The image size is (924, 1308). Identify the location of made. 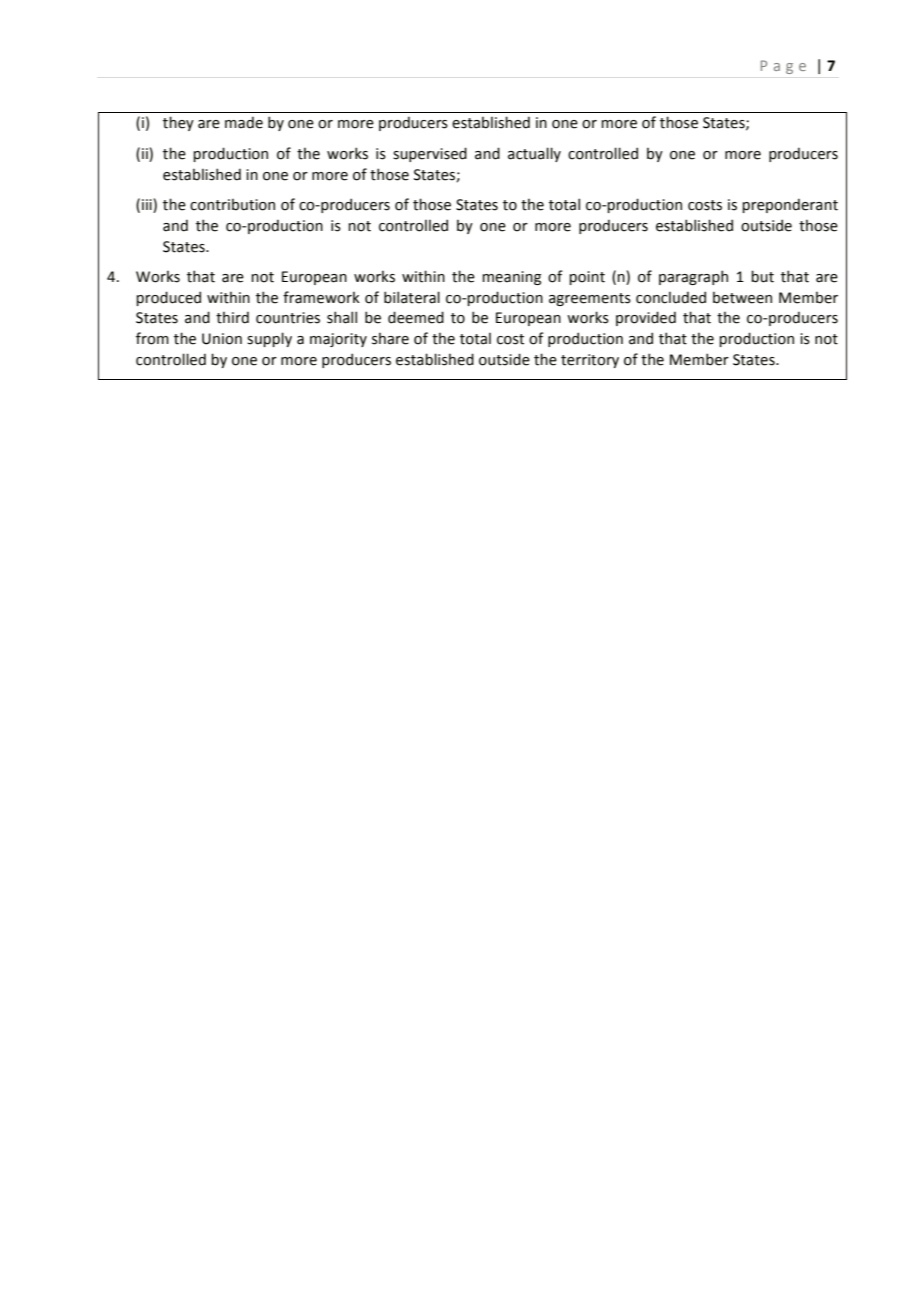
(244, 122).
